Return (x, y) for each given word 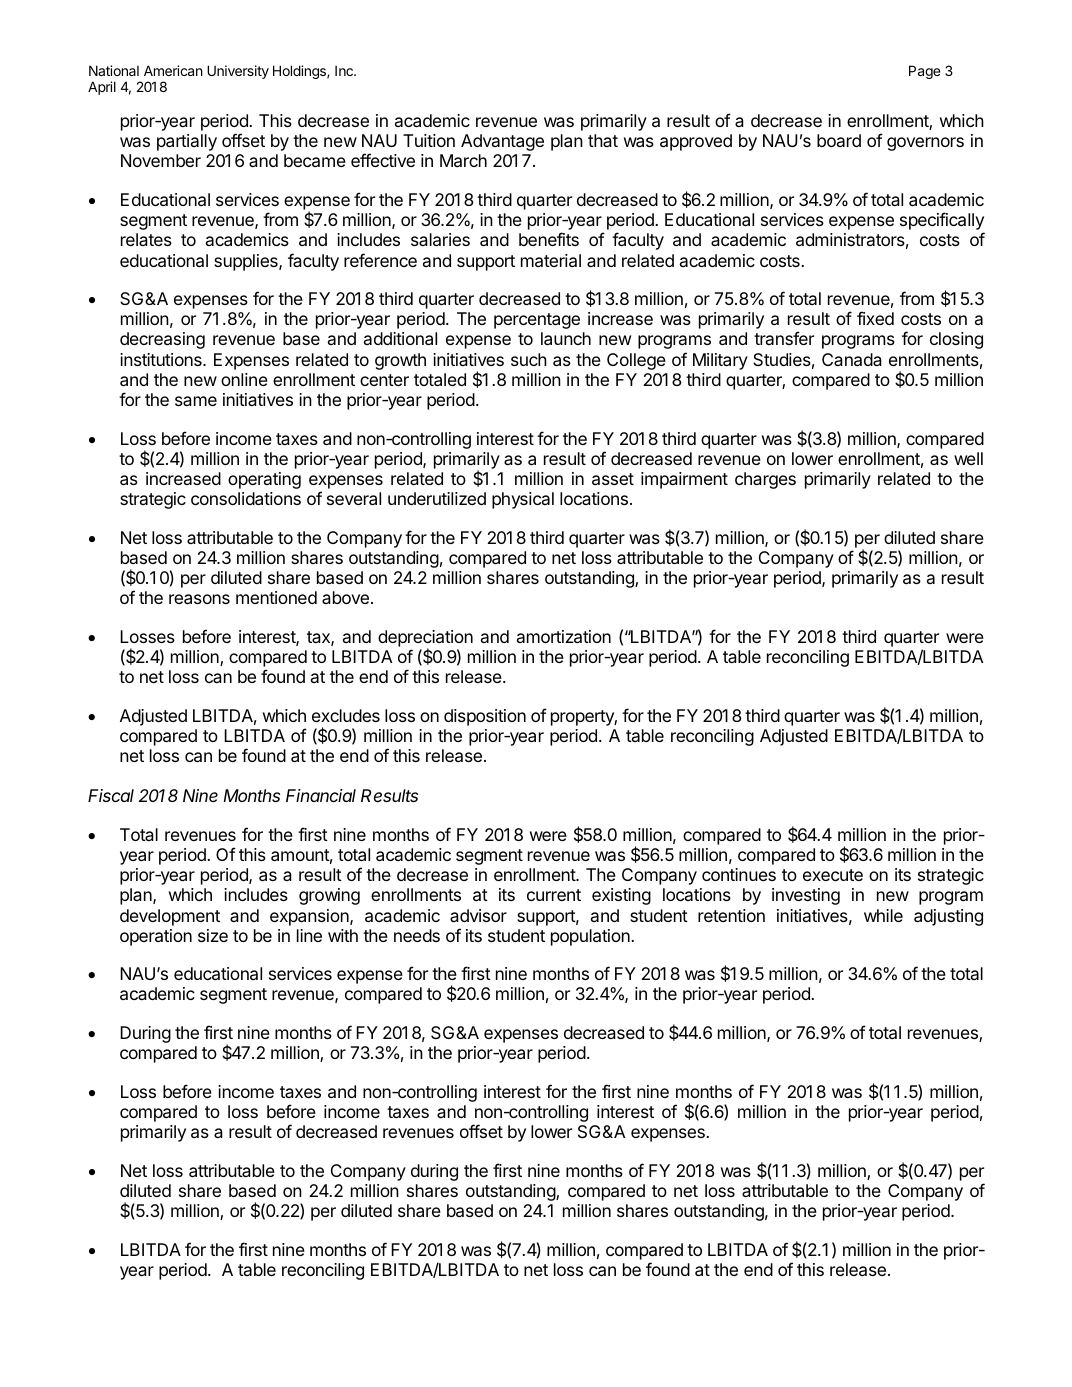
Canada (852, 359)
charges (765, 480)
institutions (162, 359)
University (238, 72)
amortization (564, 636)
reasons (199, 599)
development (170, 917)
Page (924, 72)
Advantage (502, 142)
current (554, 895)
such (529, 359)
